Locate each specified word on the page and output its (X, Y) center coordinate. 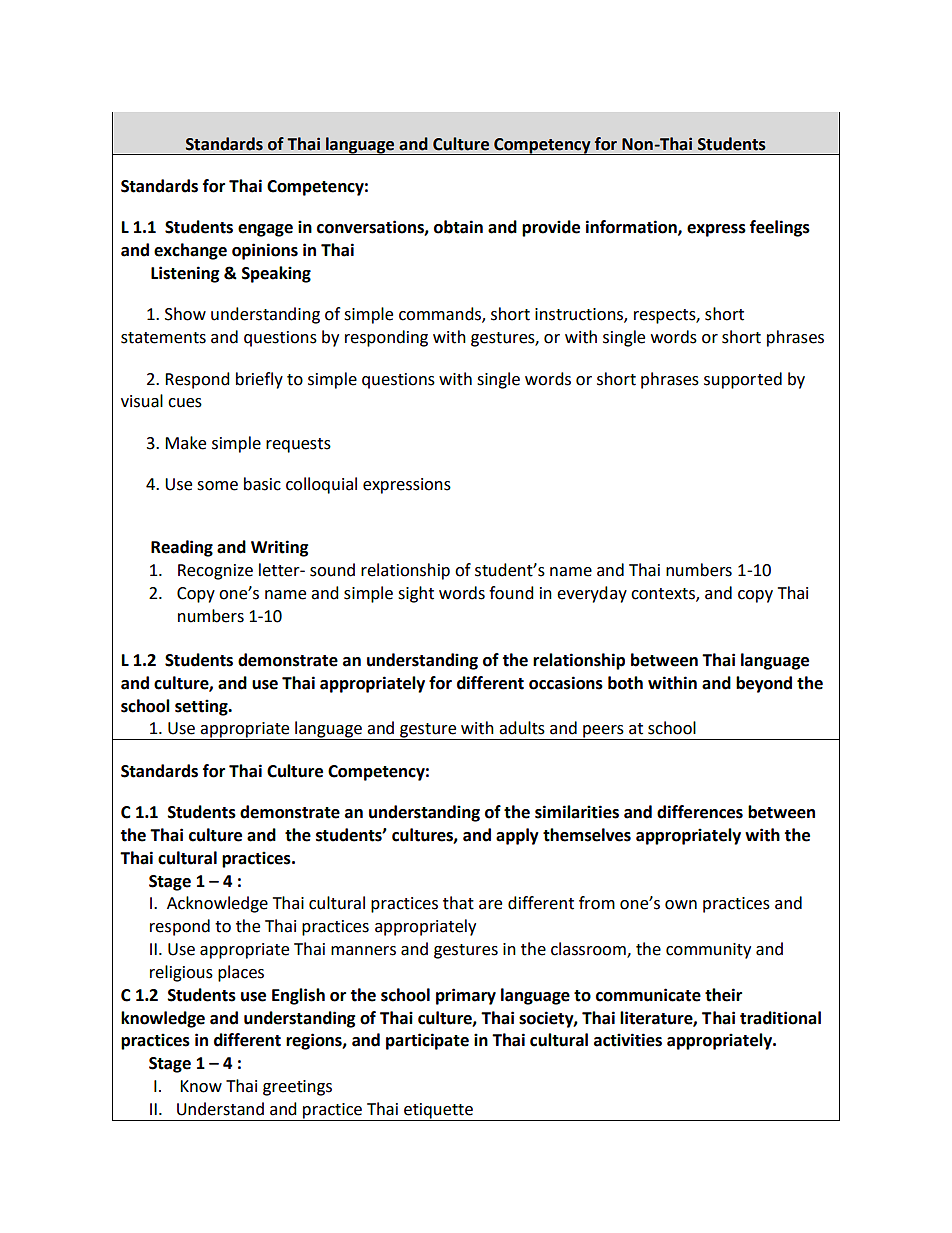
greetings (297, 1088)
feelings (780, 228)
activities (628, 1040)
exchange (190, 251)
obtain (458, 227)
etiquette (438, 1111)
